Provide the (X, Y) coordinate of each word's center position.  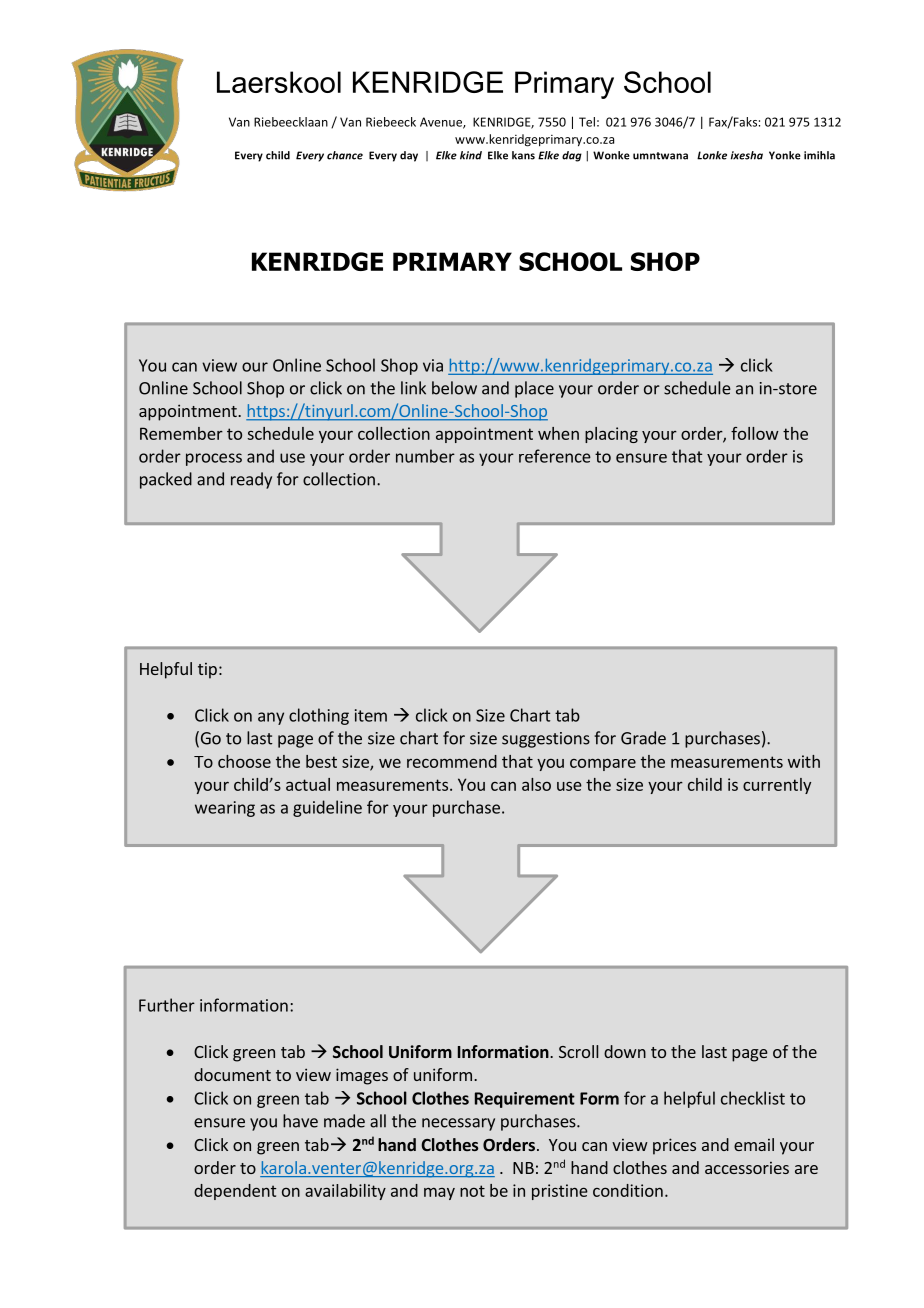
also (536, 784)
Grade (643, 738)
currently (777, 786)
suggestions (546, 740)
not (472, 1191)
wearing (225, 809)
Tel (587, 122)
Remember (181, 433)
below (454, 388)
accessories (747, 1168)
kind (471, 155)
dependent (235, 1192)
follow (755, 433)
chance (345, 155)
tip (207, 671)
